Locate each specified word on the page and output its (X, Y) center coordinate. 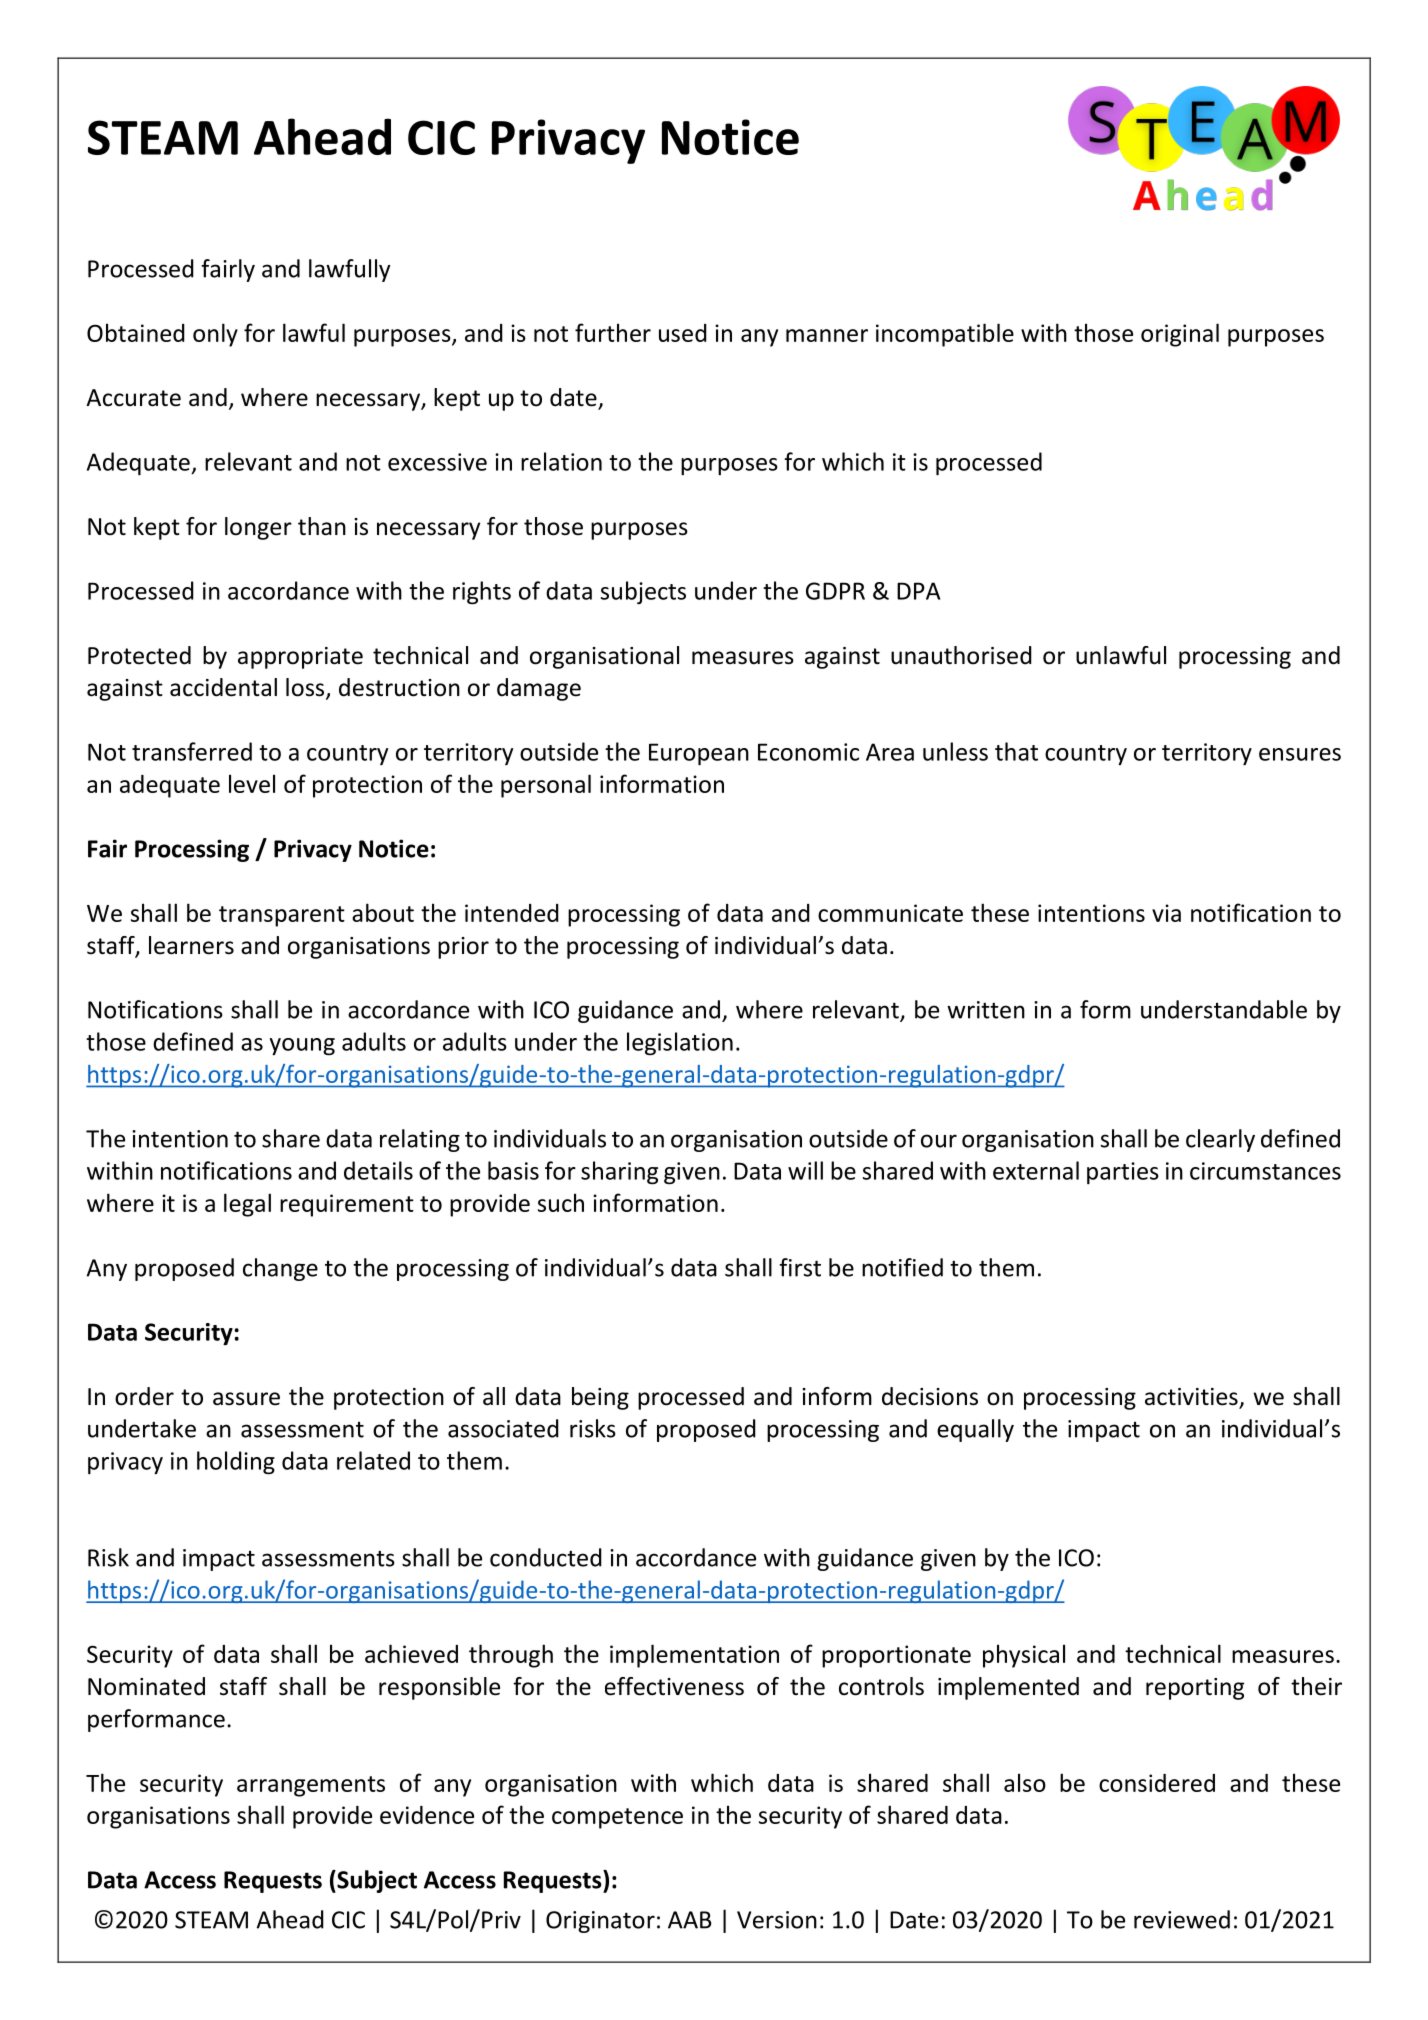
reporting (1195, 1689)
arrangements (311, 1786)
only (215, 335)
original (1180, 335)
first (800, 1267)
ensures (1300, 754)
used (683, 333)
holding (236, 1463)
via (1166, 913)
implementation (694, 1656)
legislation (680, 1044)
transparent (282, 916)
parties (1123, 1173)
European (699, 754)
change (280, 1269)
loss (306, 688)
